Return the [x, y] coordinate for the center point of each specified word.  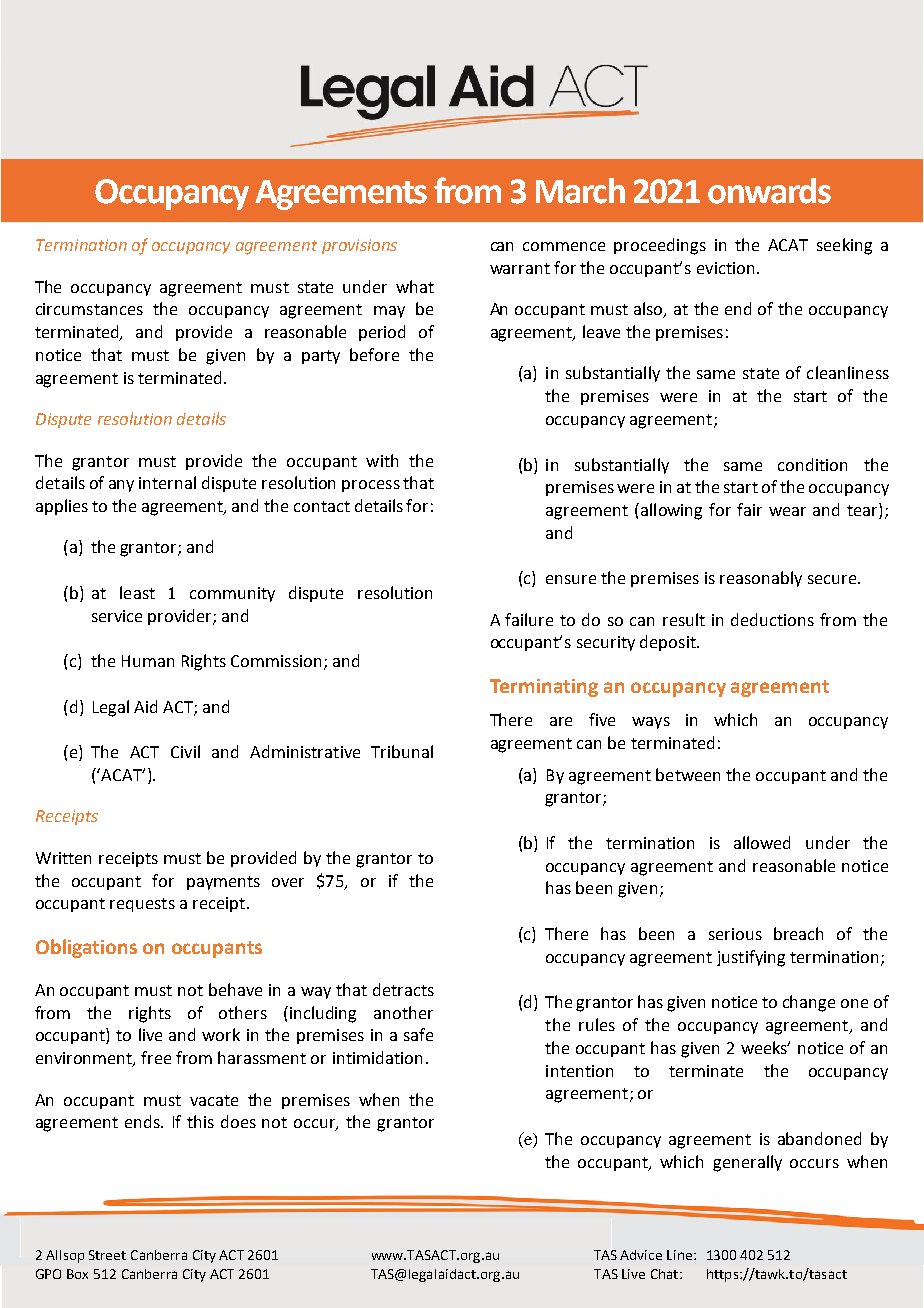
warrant [520, 268]
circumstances [89, 309]
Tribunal [402, 751]
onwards [769, 191]
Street [107, 1255]
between [688, 774]
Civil [185, 751]
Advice [641, 1255]
